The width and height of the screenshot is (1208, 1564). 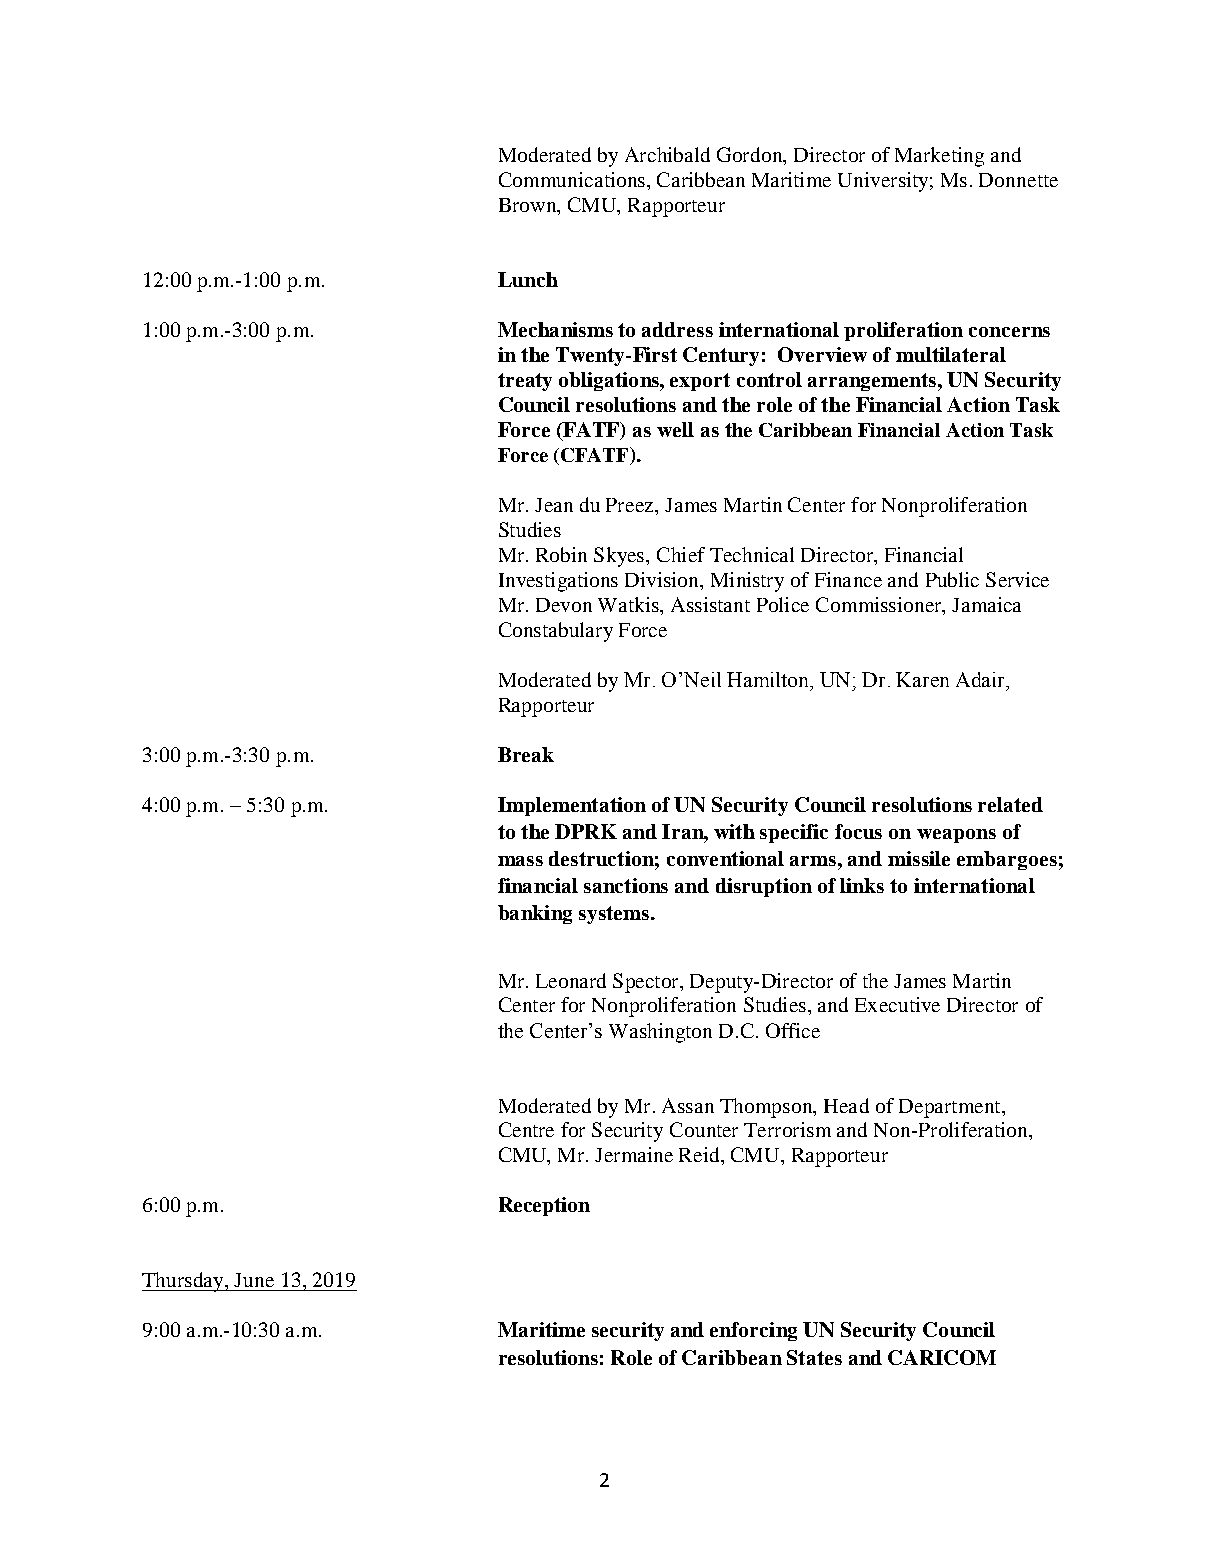 What do you see at coordinates (939, 157) in the screenshot?
I see `Marketing` at bounding box center [939, 157].
